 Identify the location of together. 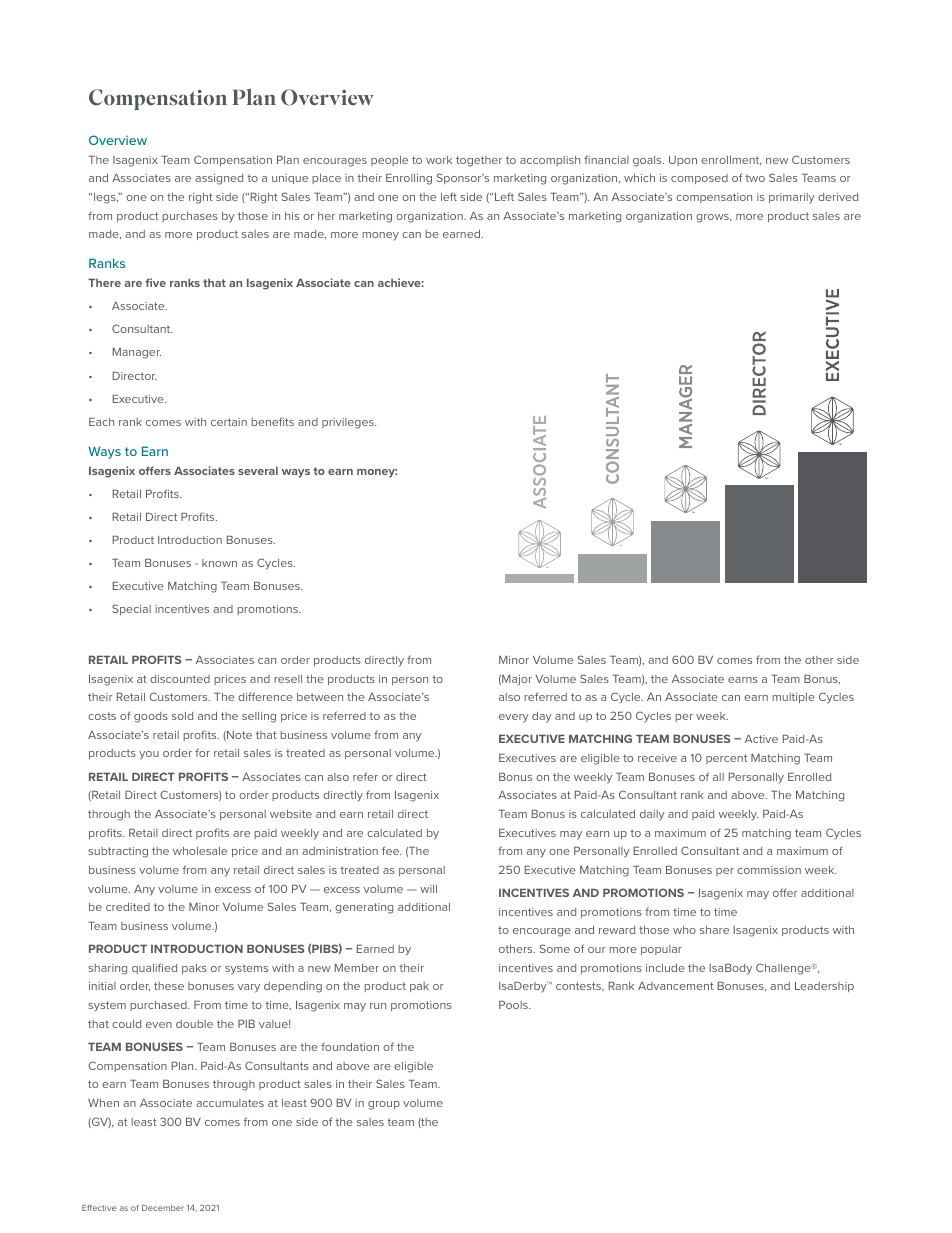
(479, 161).
